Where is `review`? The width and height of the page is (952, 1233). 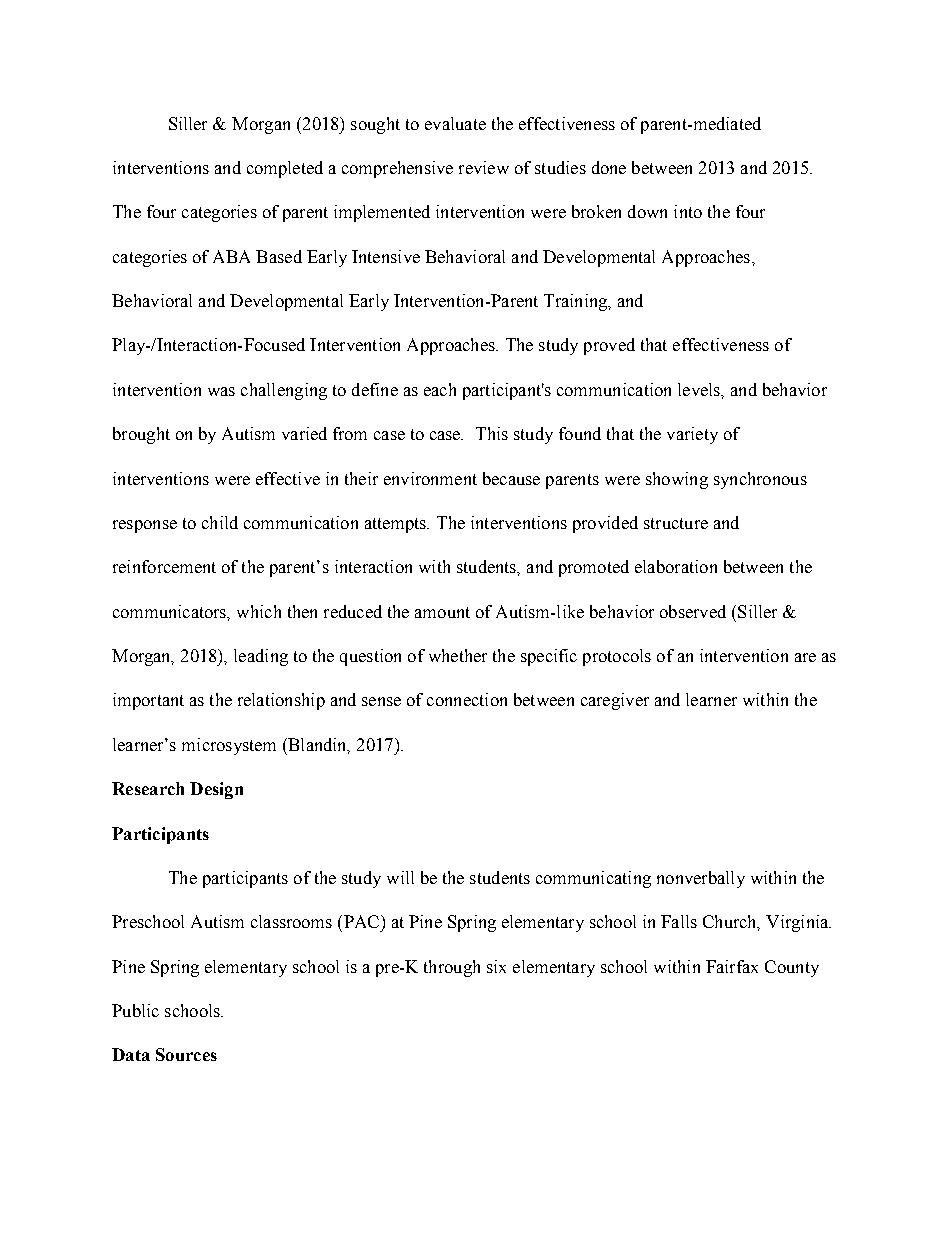
review is located at coordinates (484, 167).
